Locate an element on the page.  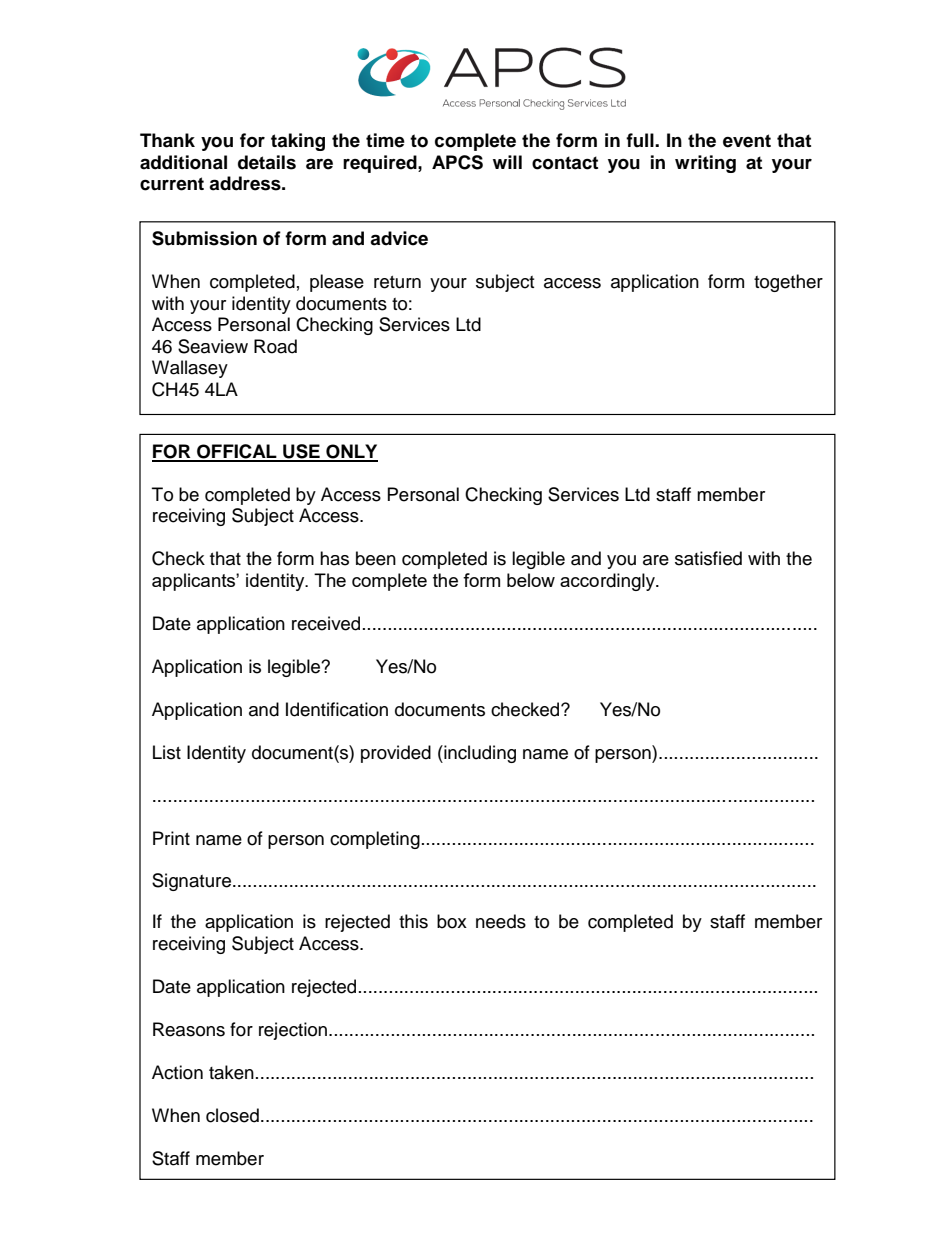
satisfied is located at coordinates (708, 558).
